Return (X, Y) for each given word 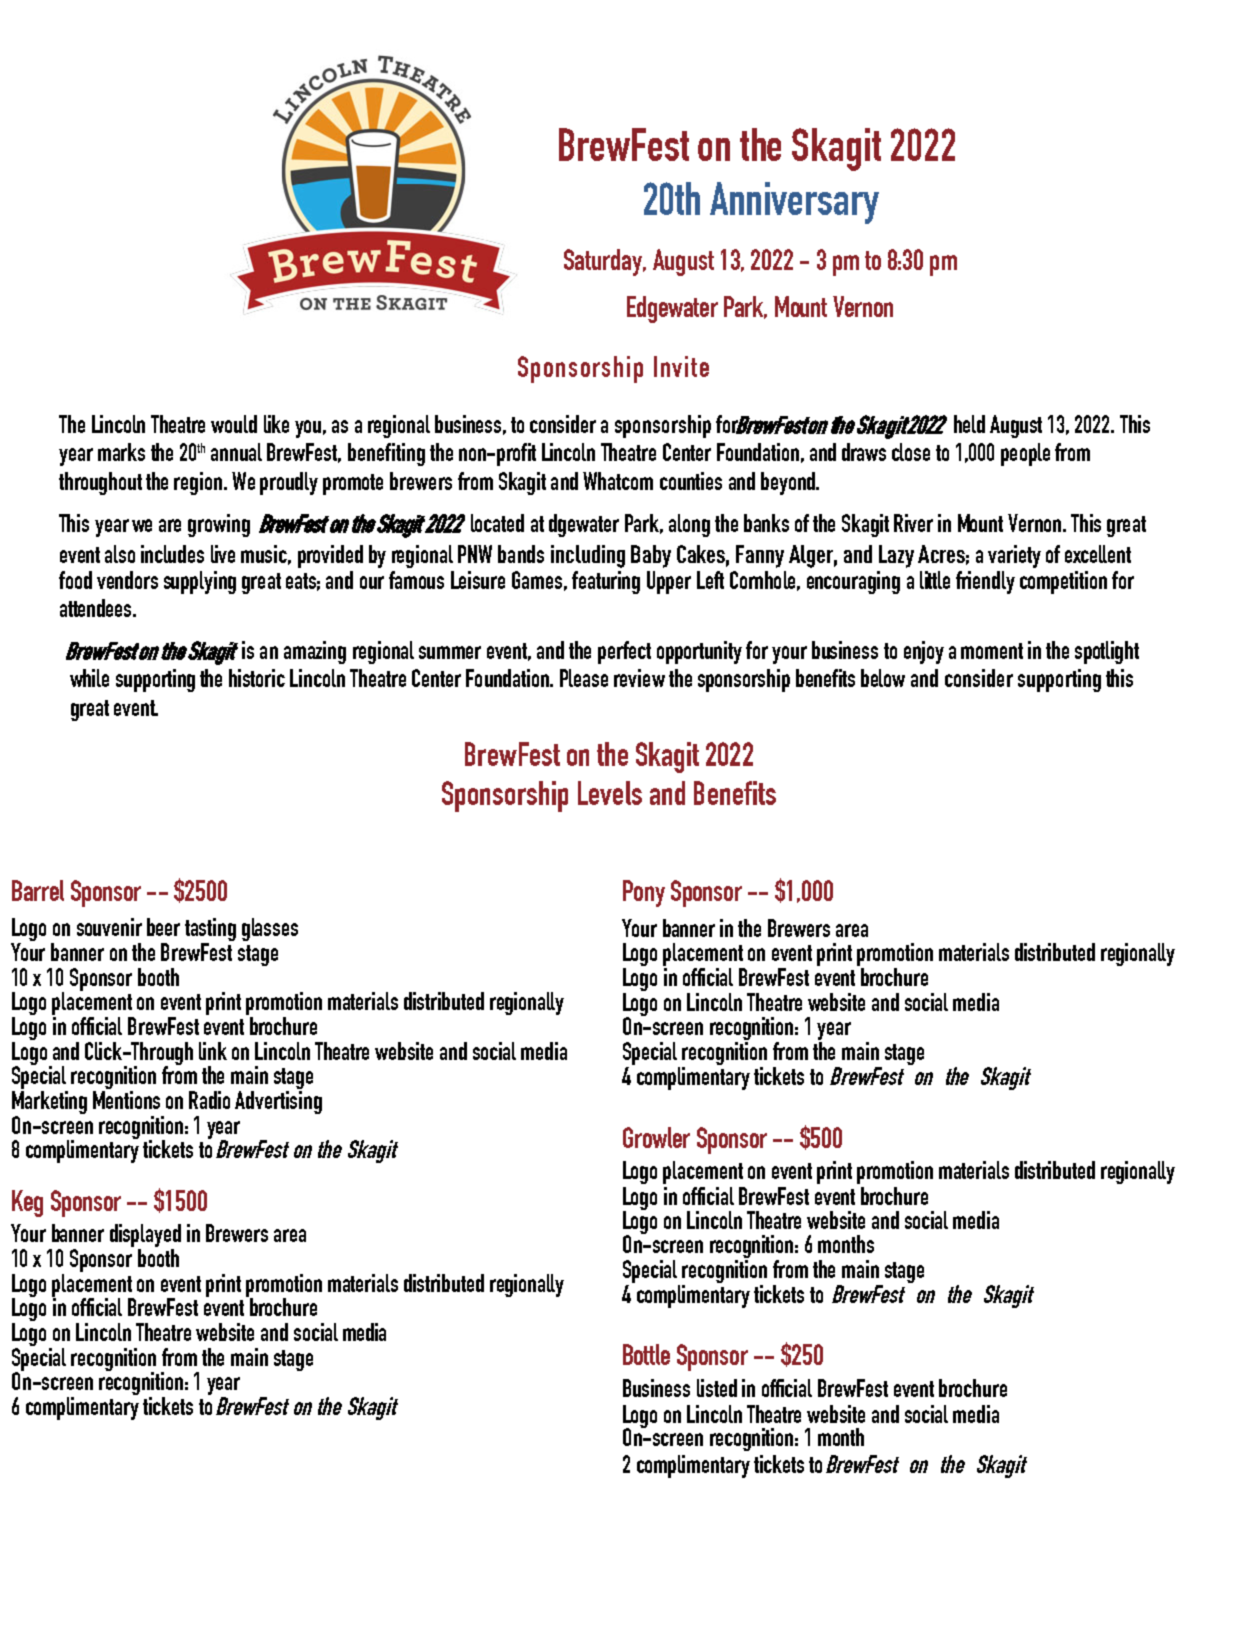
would (234, 424)
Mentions (126, 1100)
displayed (145, 1237)
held (969, 424)
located (497, 523)
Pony (644, 893)
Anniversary (794, 203)
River (913, 523)
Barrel (38, 890)
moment (992, 651)
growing (219, 525)
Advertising (278, 1102)
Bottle (646, 1354)
